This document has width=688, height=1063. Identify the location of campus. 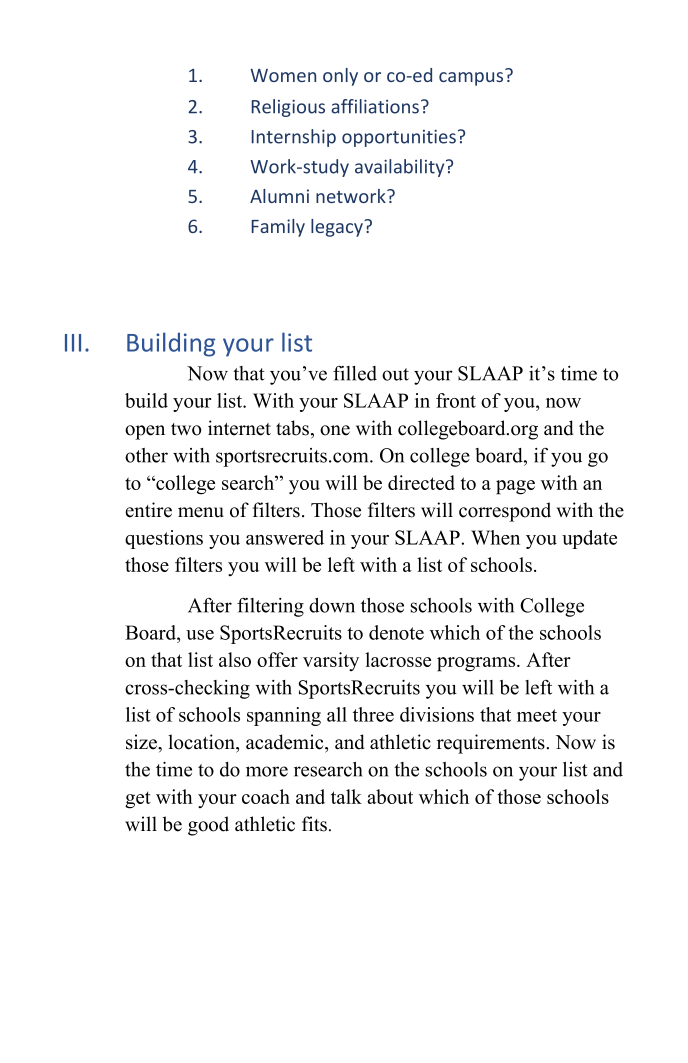
(471, 79).
